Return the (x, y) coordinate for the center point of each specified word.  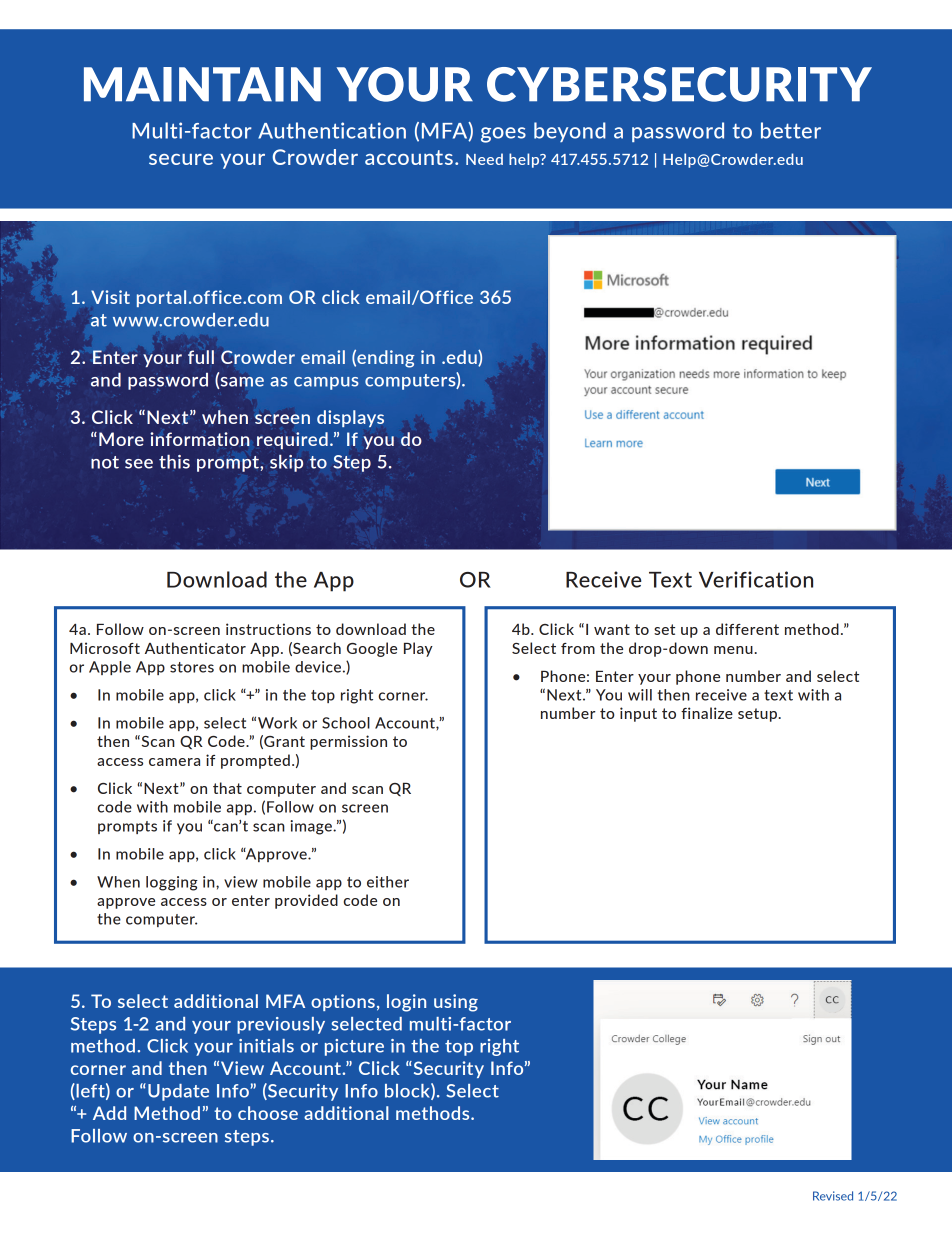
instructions (268, 629)
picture (354, 1047)
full (201, 357)
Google (372, 649)
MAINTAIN (202, 84)
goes (503, 135)
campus (326, 383)
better (791, 130)
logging (172, 883)
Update (178, 1092)
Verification (756, 579)
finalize (707, 713)
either (388, 882)
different (747, 629)
